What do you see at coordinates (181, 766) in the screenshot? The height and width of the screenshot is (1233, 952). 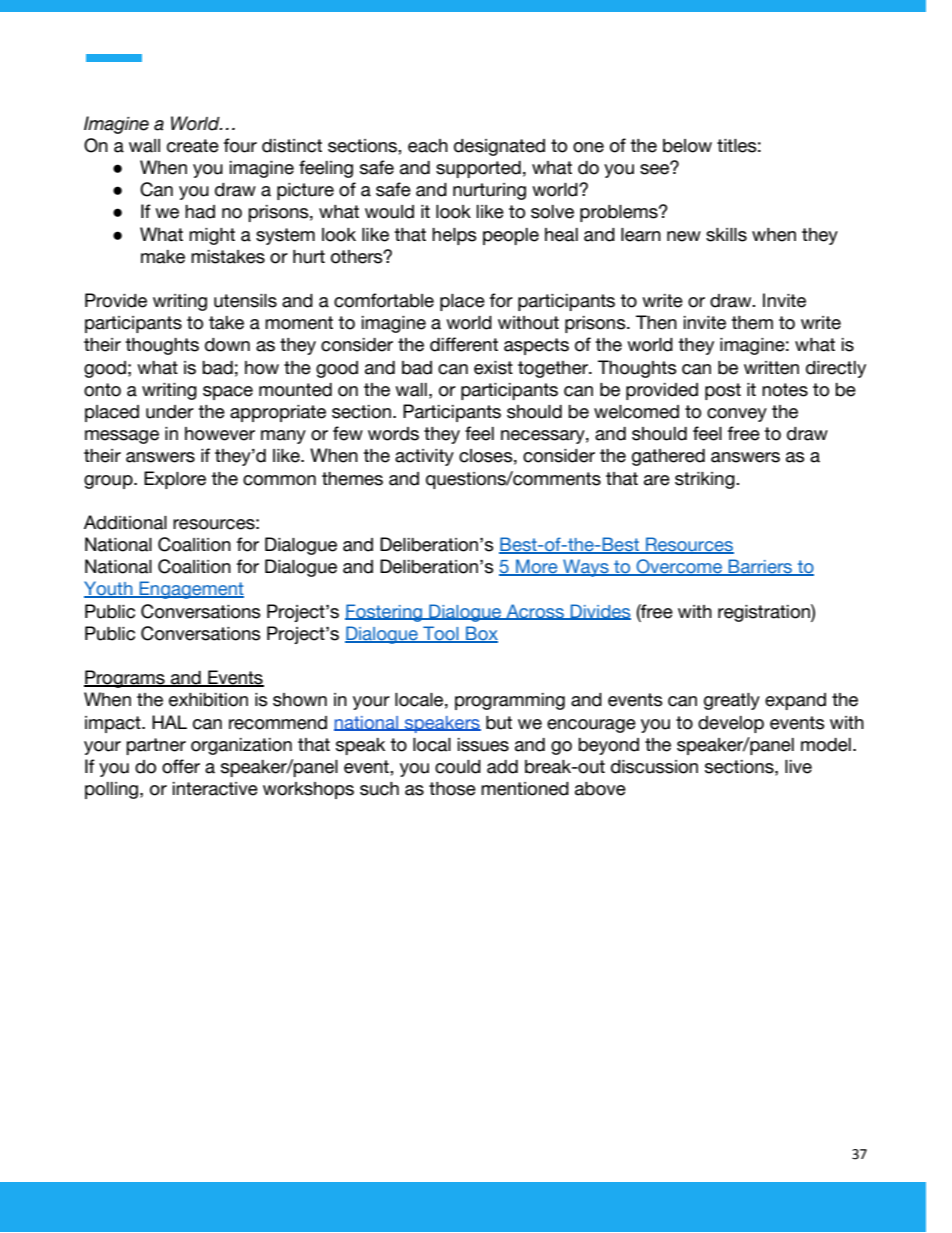 I see `offer` at bounding box center [181, 766].
